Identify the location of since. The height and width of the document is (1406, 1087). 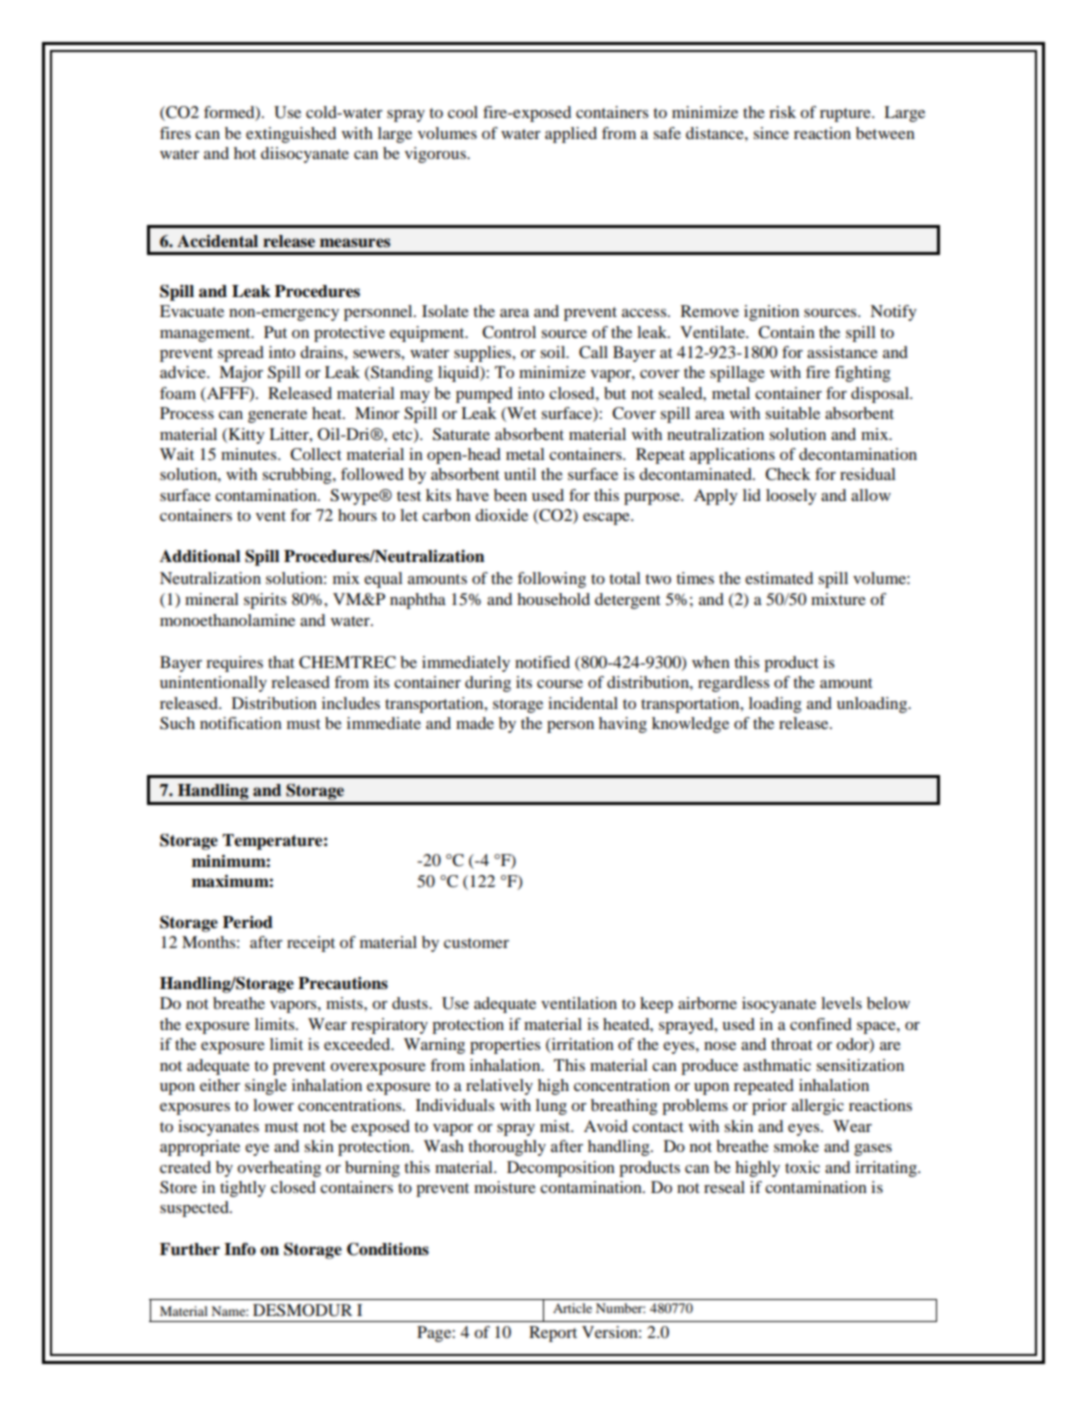
(771, 133).
